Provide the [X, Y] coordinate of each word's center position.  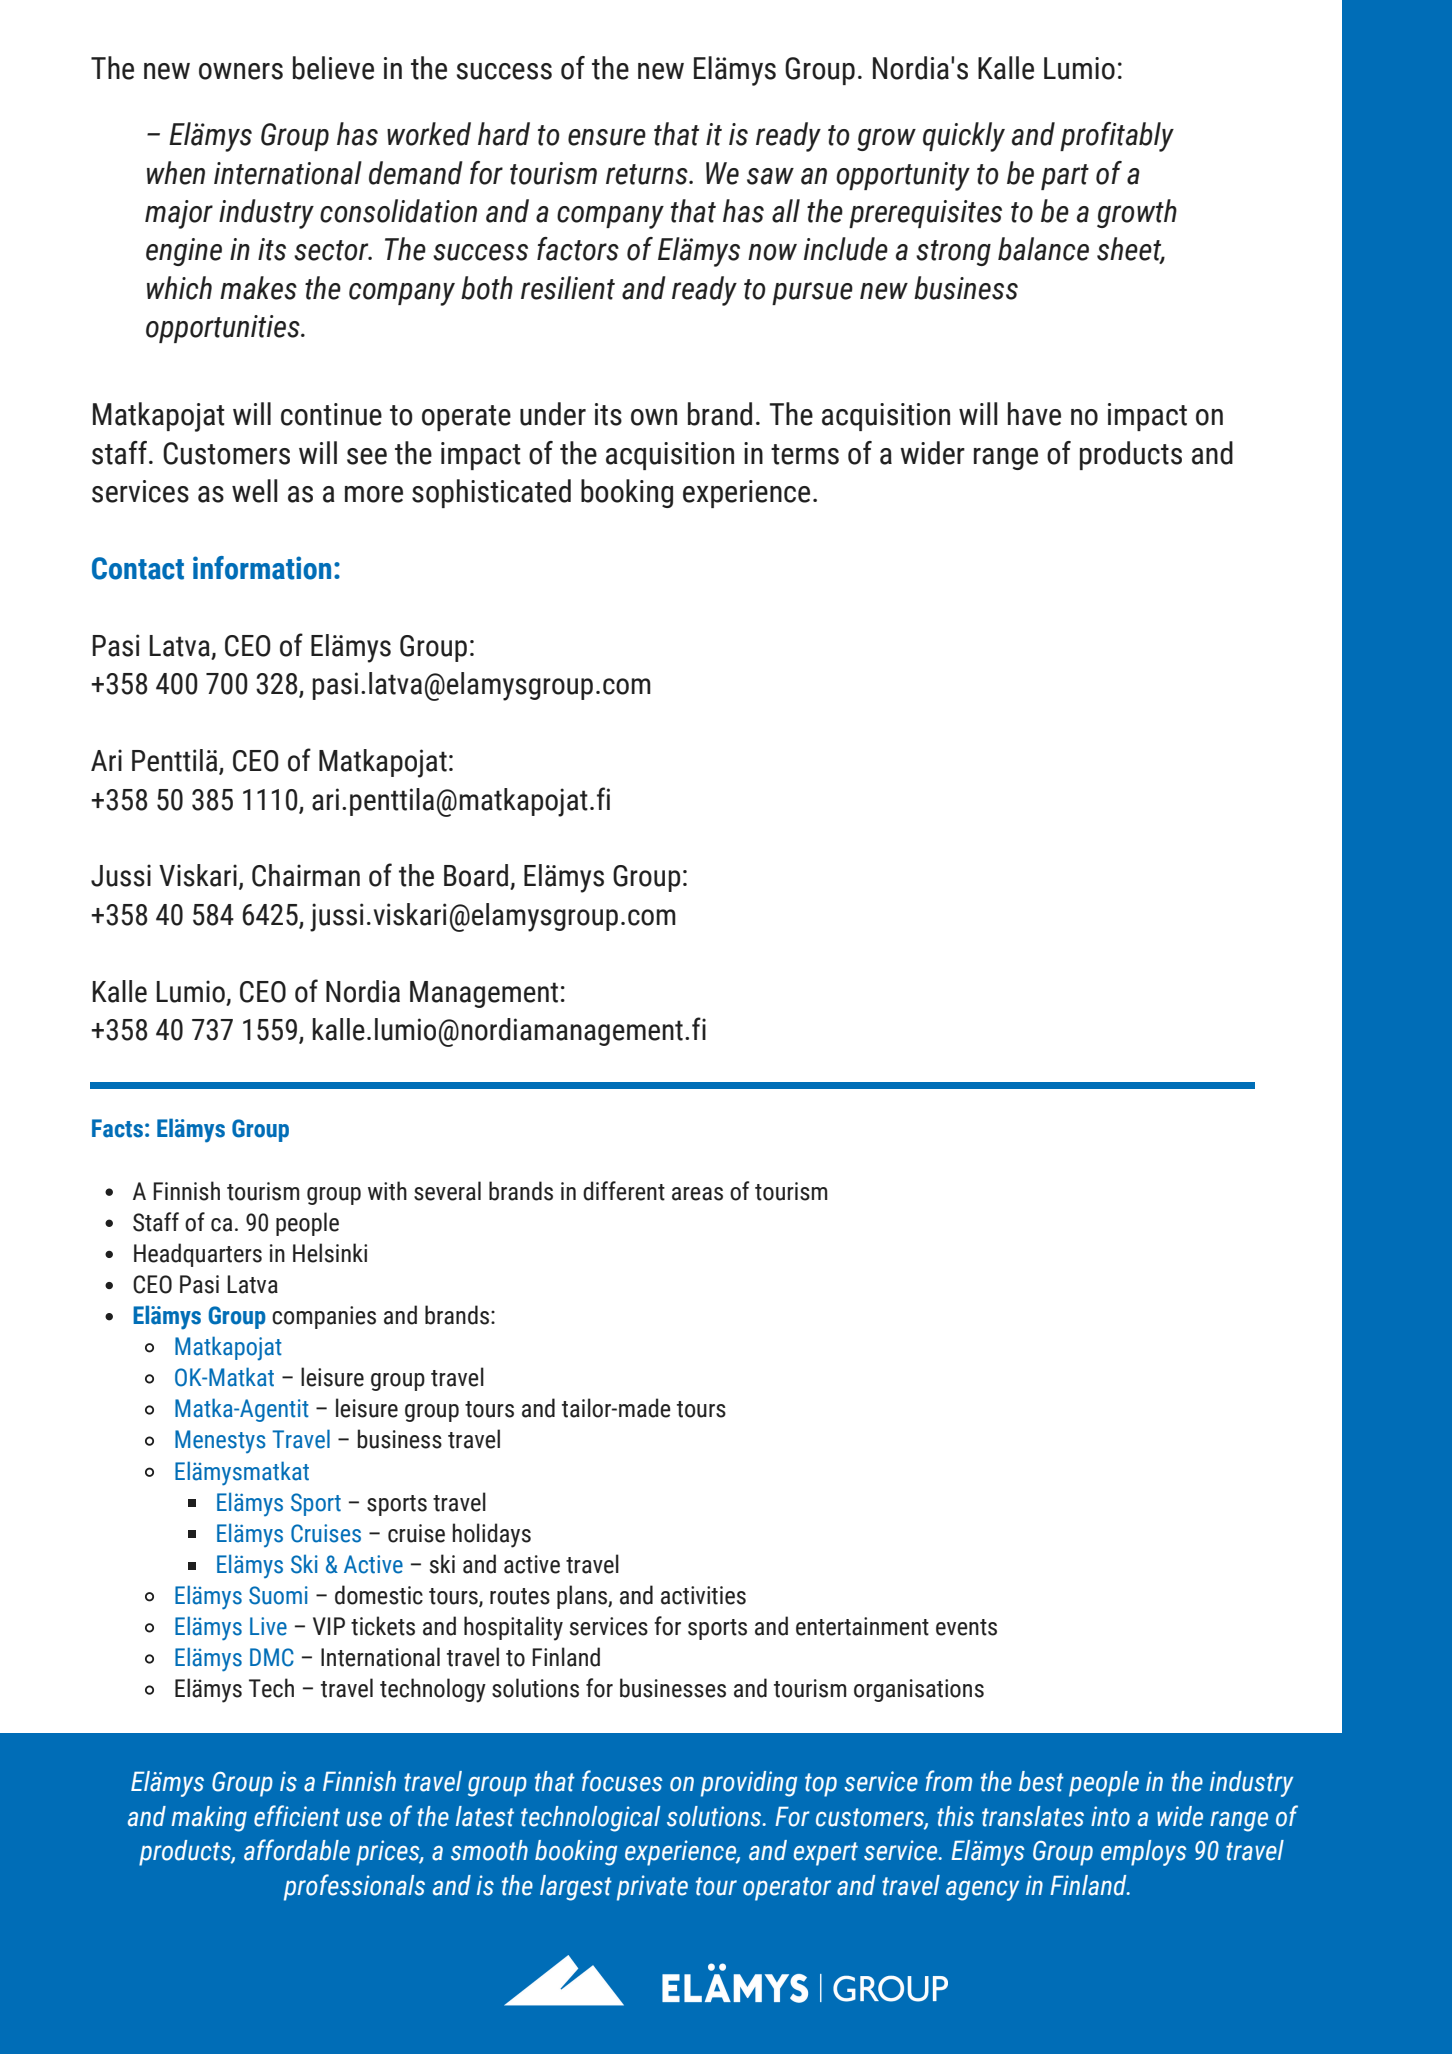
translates [1033, 1816]
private [652, 1888]
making [209, 1819]
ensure [607, 137]
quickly [964, 137]
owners [241, 71]
